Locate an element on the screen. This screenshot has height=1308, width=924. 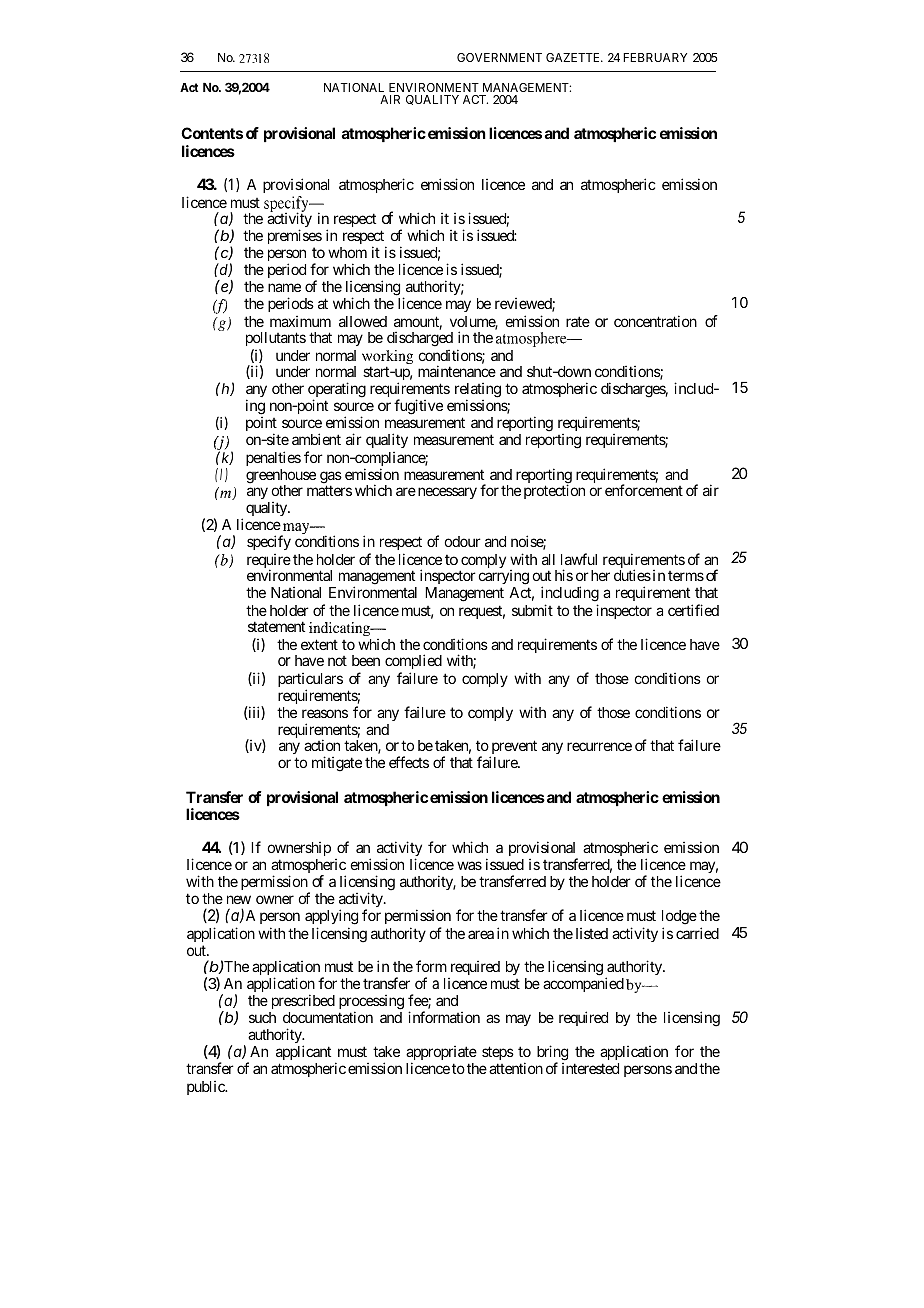
reasons is located at coordinates (325, 713).
